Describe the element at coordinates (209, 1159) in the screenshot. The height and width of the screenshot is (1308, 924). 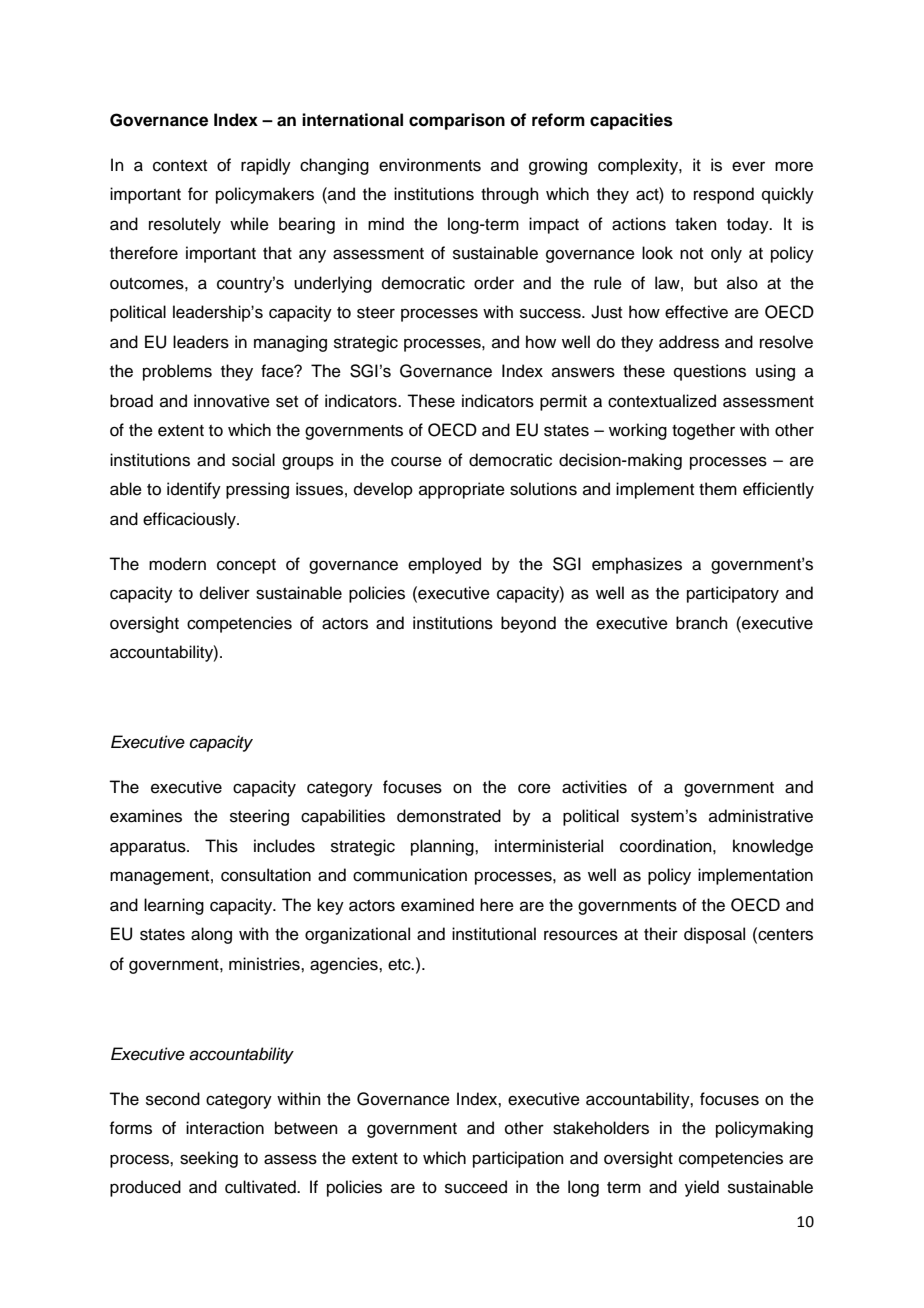
I see `seeking` at that location.
